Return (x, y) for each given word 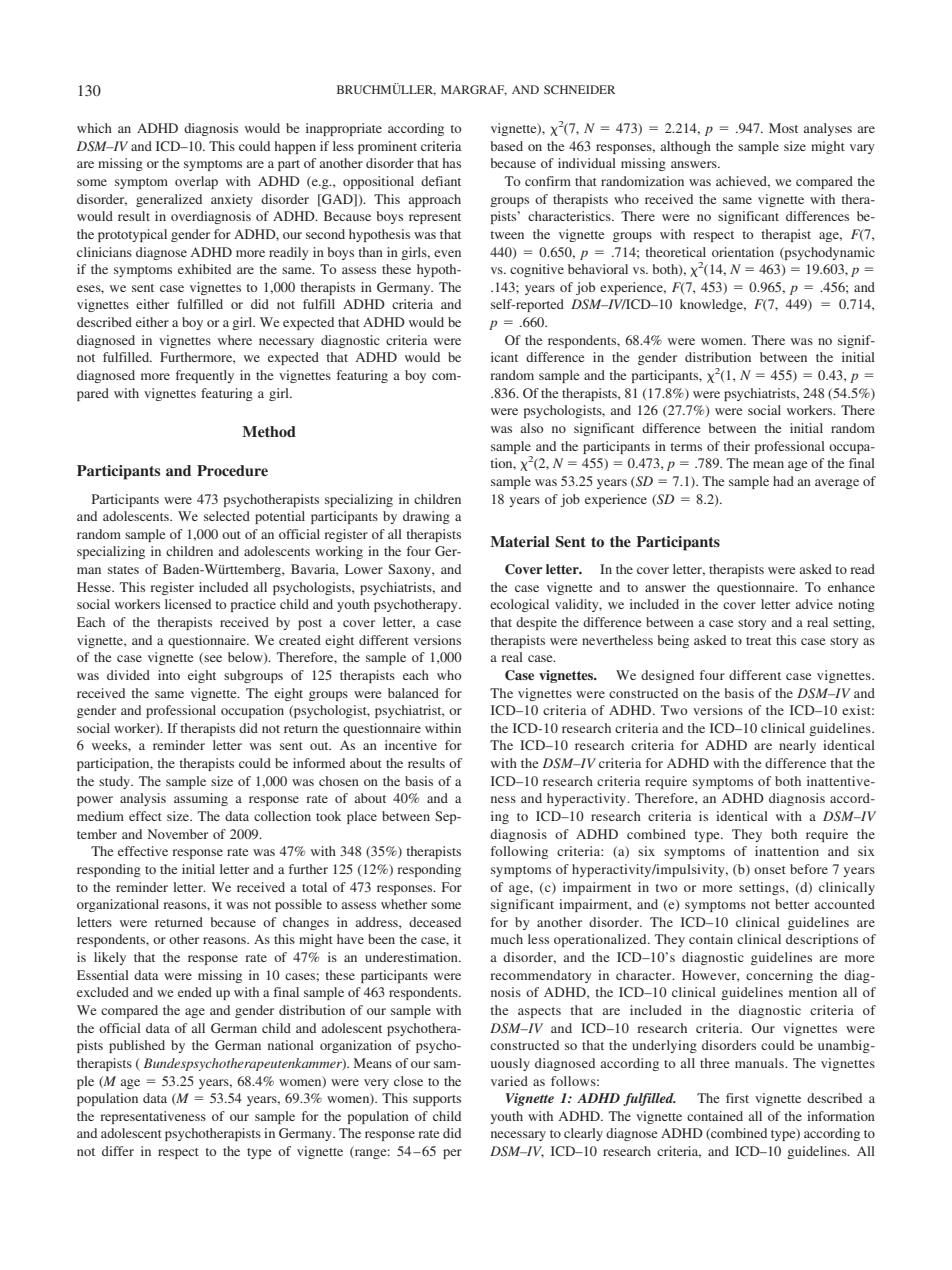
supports (437, 1100)
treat (759, 641)
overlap (196, 182)
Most (783, 128)
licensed (188, 604)
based (506, 146)
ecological (519, 605)
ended (195, 992)
